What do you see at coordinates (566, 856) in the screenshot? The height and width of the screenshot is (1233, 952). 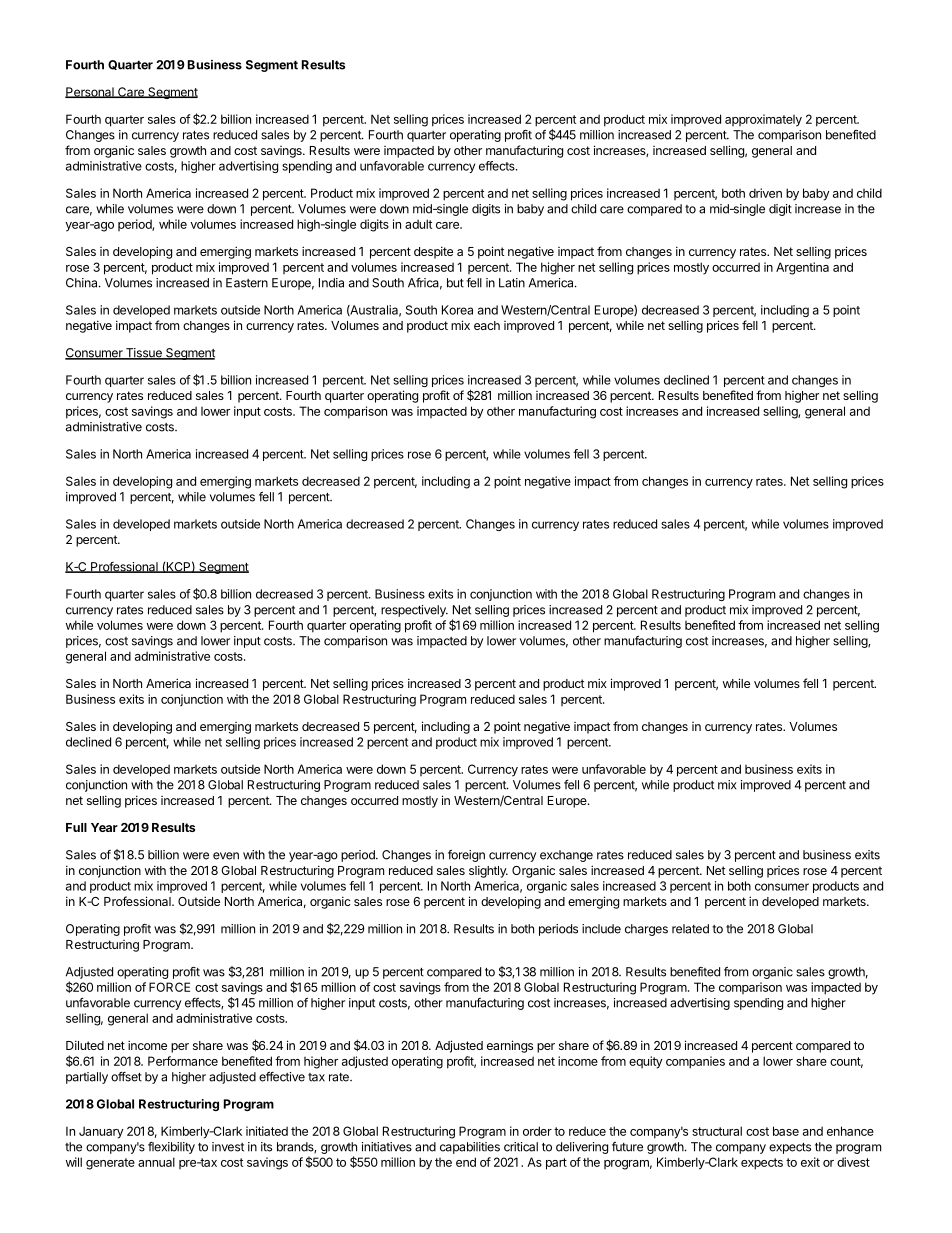 I see `exchange` at bounding box center [566, 856].
